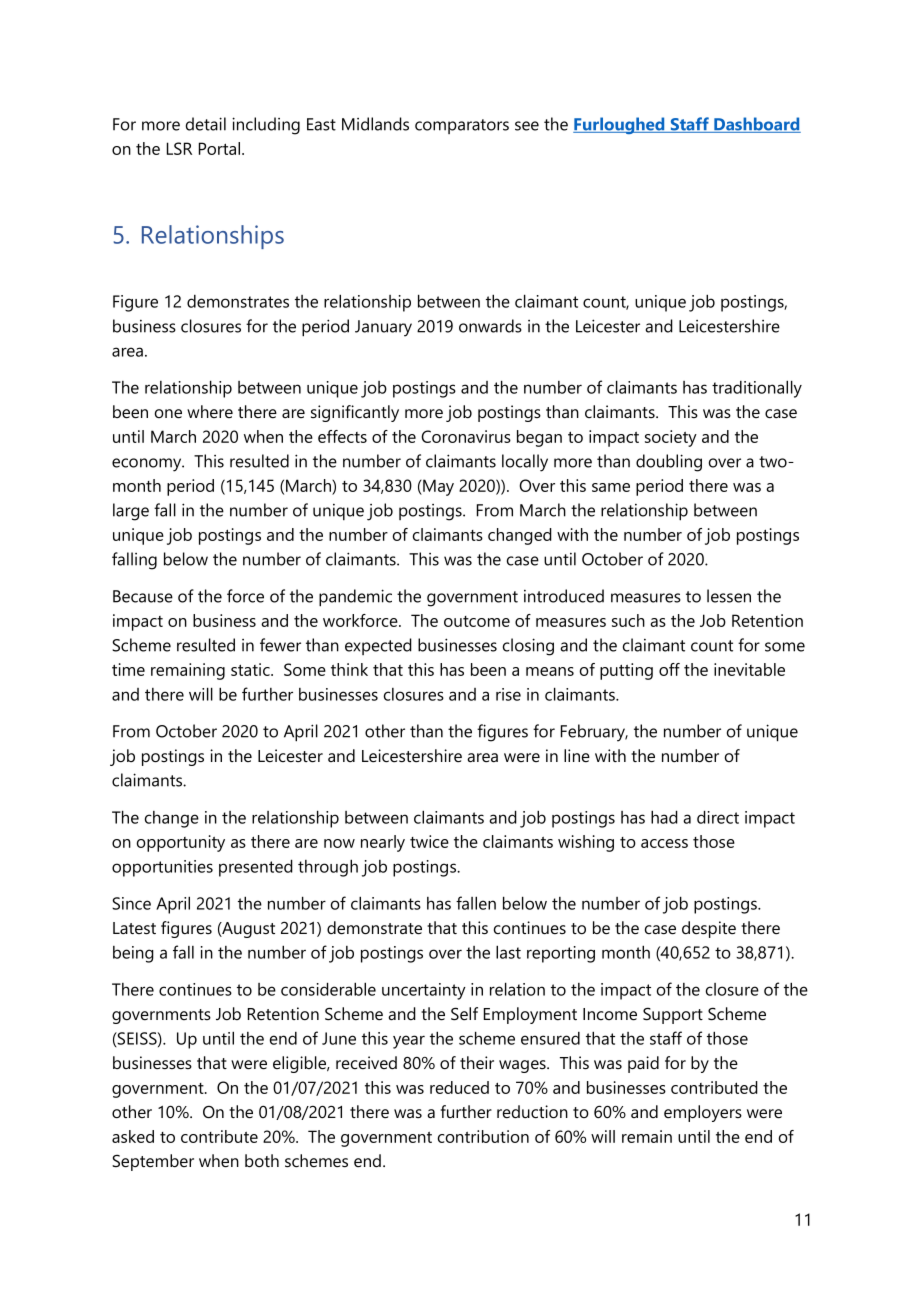 Image resolution: width=924 pixels, height=1308 pixels. What do you see at coordinates (709, 929) in the document?
I see `despite` at bounding box center [709, 929].
